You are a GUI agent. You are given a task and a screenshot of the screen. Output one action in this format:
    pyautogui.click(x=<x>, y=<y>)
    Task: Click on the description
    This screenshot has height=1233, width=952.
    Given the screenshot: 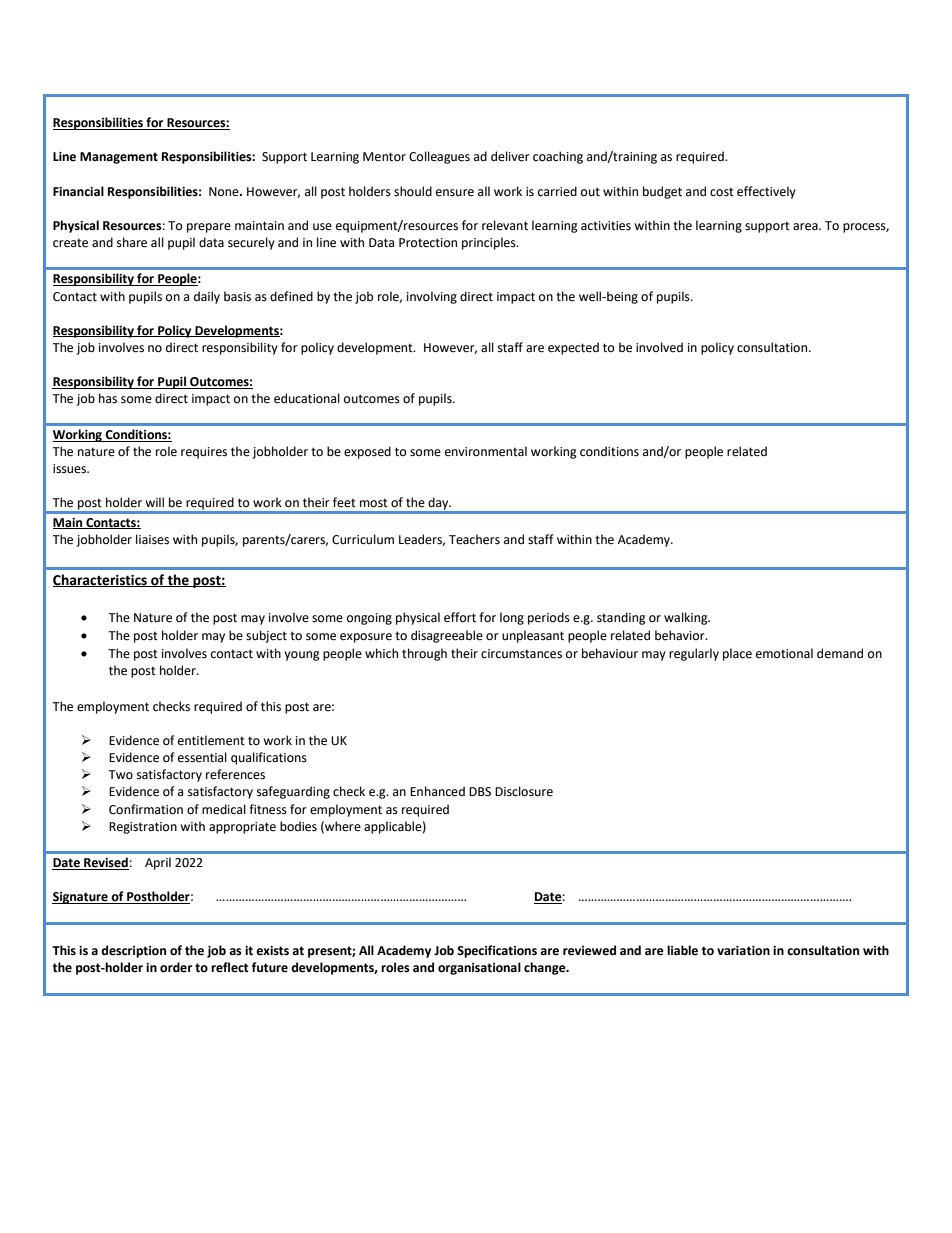 What is the action you would take?
    pyautogui.click(x=133, y=951)
